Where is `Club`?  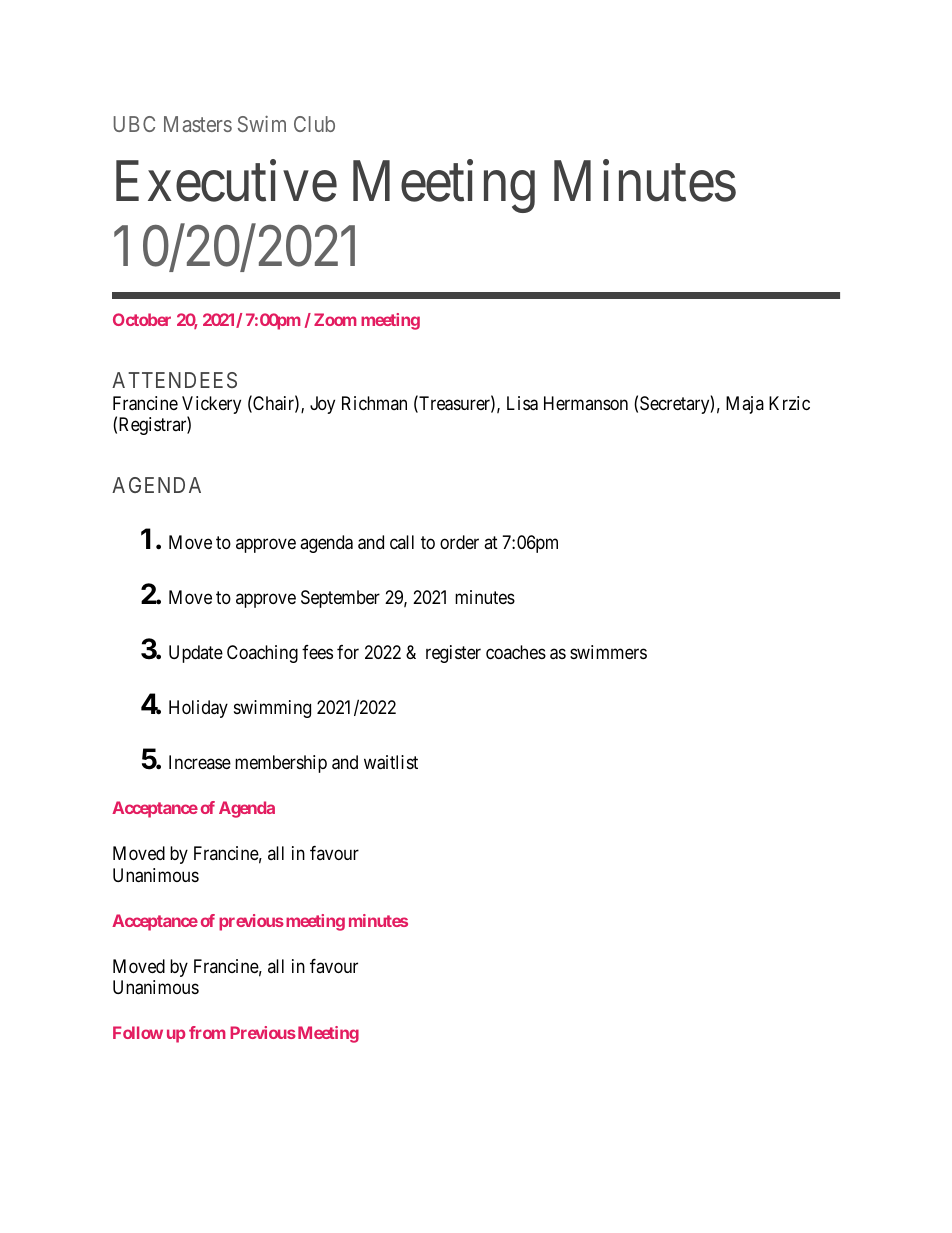 Club is located at coordinates (314, 124).
